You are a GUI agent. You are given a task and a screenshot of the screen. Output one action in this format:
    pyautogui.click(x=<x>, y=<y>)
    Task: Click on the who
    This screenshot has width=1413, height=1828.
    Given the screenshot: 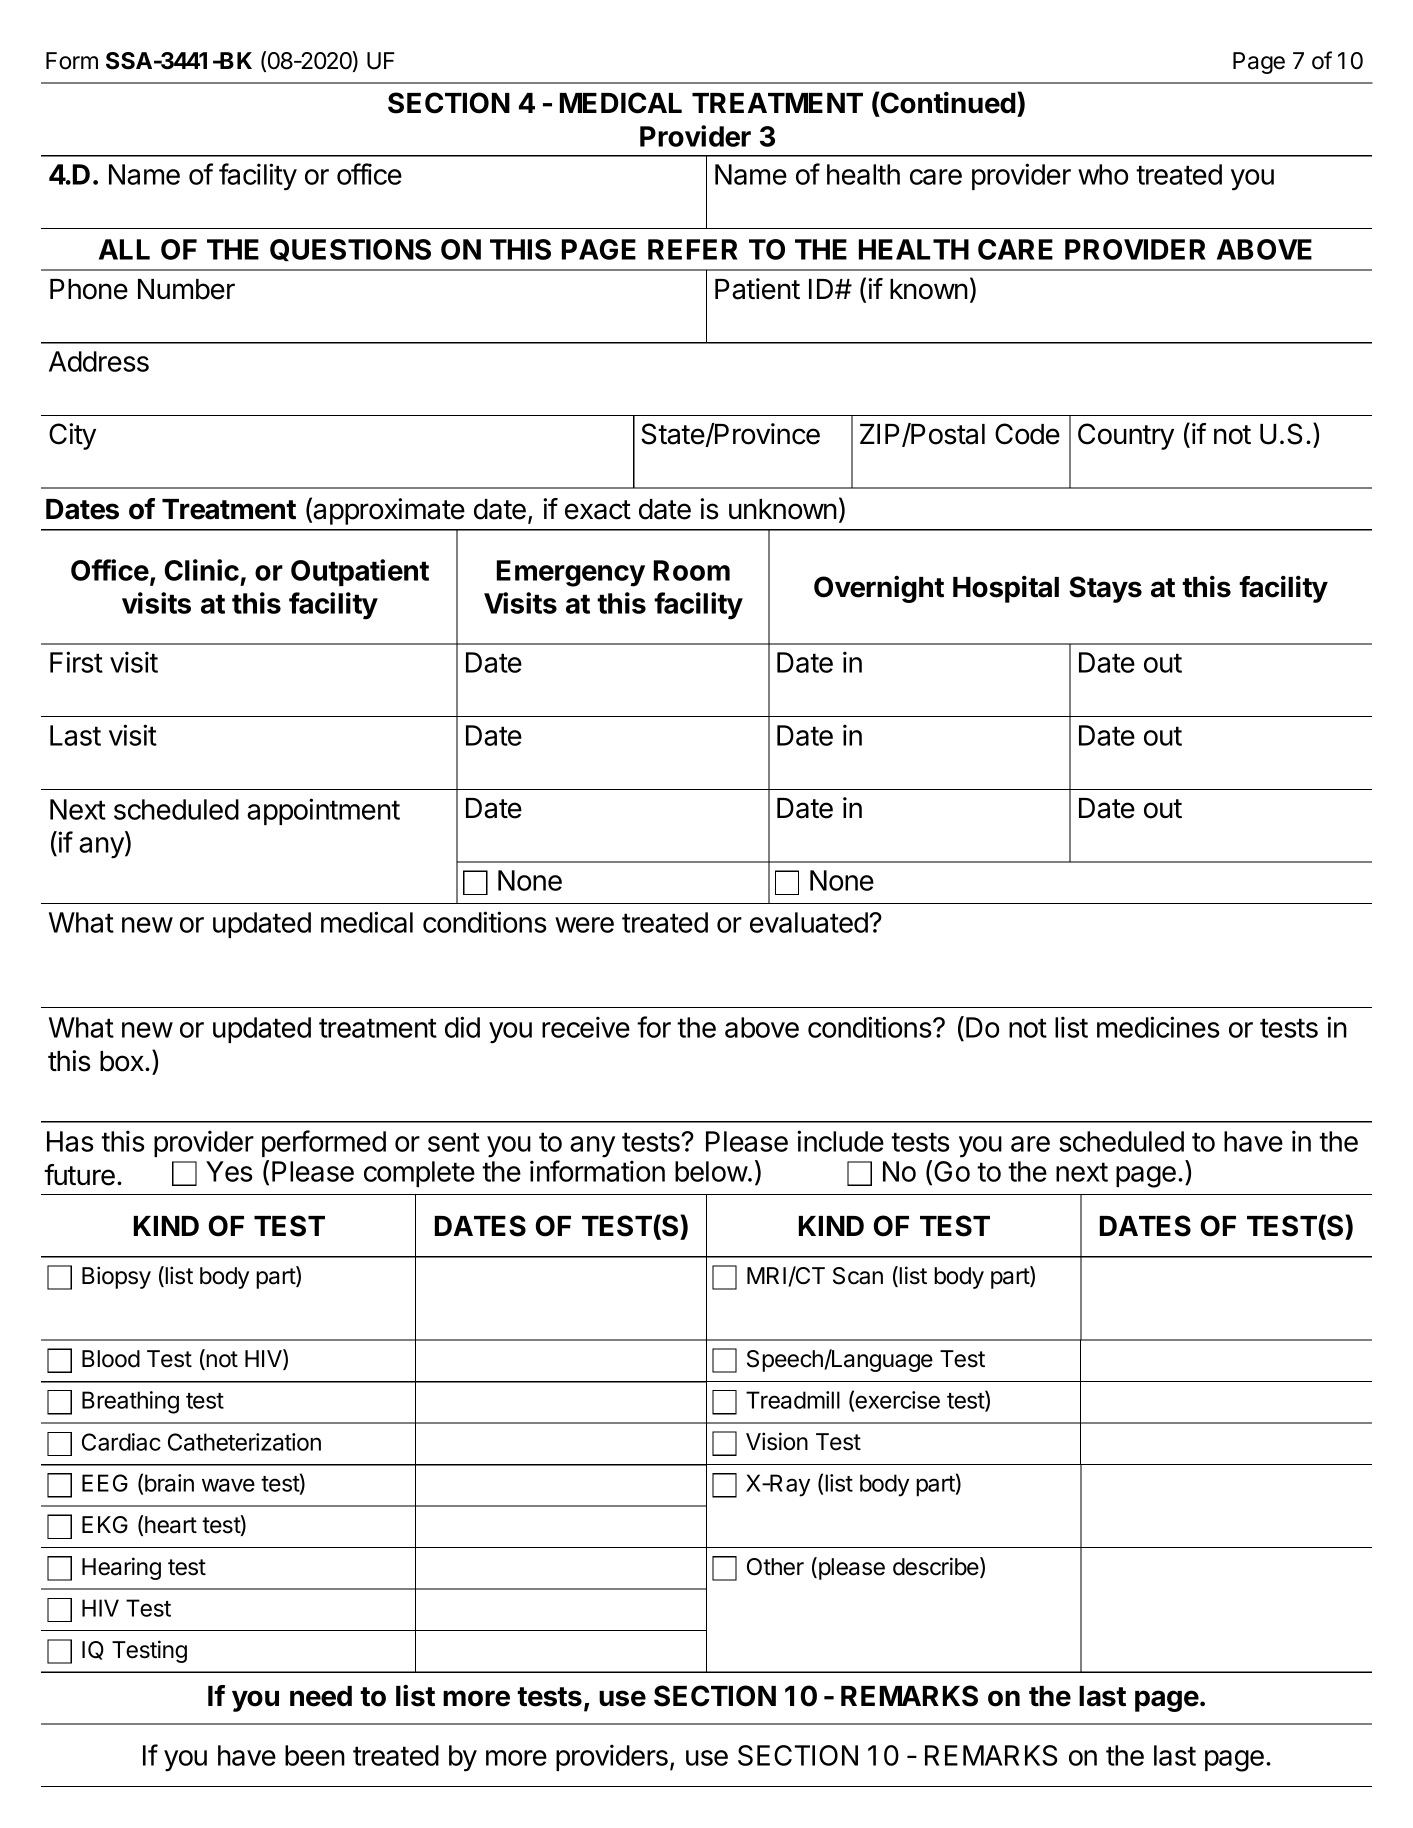 What is the action you would take?
    pyautogui.click(x=1103, y=174)
